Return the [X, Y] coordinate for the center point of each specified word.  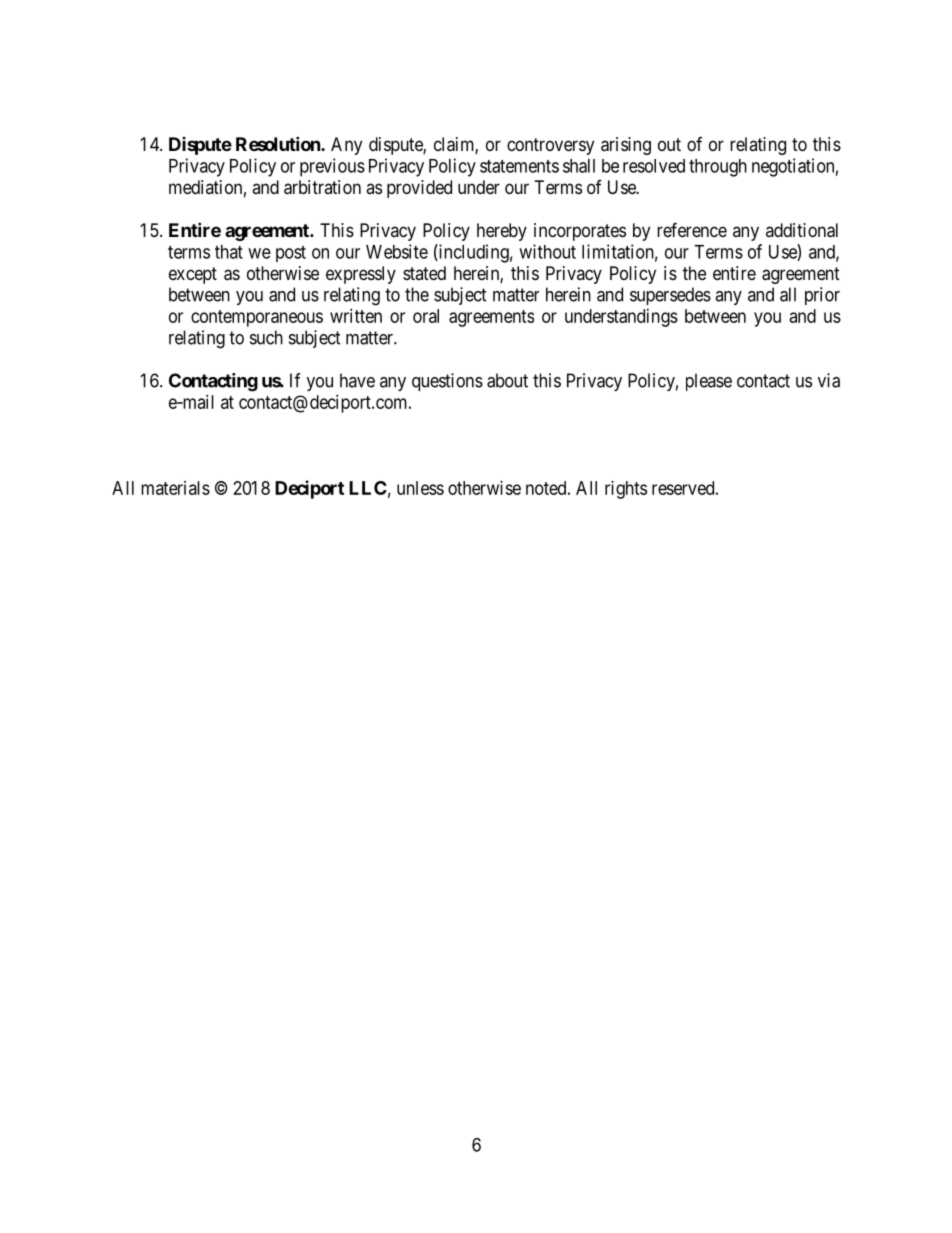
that [229, 252]
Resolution [279, 143]
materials [175, 488]
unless [420, 488]
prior [822, 296]
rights [626, 490]
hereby [502, 232]
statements [519, 166]
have [357, 380]
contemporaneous [257, 318]
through [718, 168]
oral [426, 316]
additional [802, 230]
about [507, 380]
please [709, 382]
